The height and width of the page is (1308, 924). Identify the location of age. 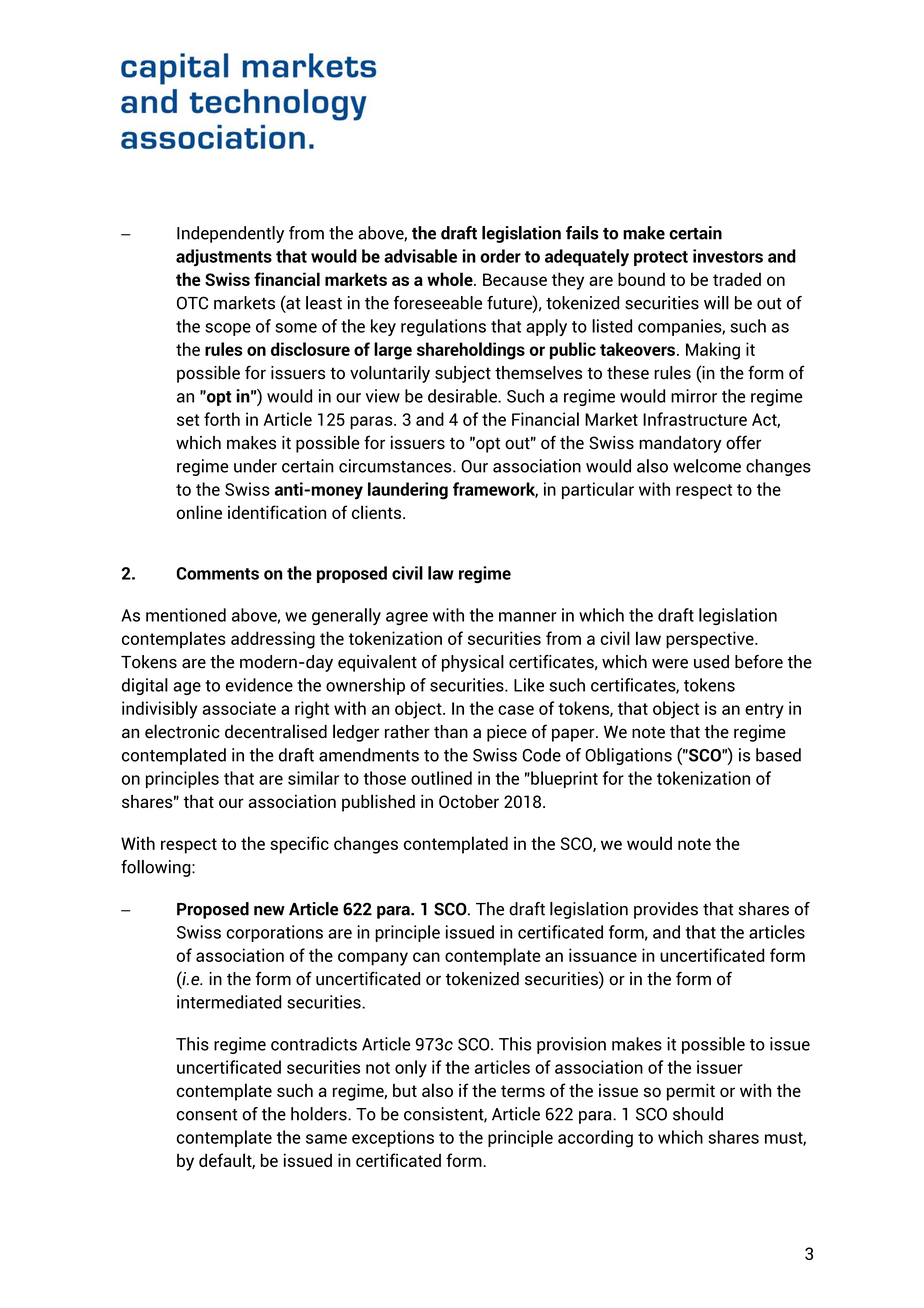
(187, 688).
